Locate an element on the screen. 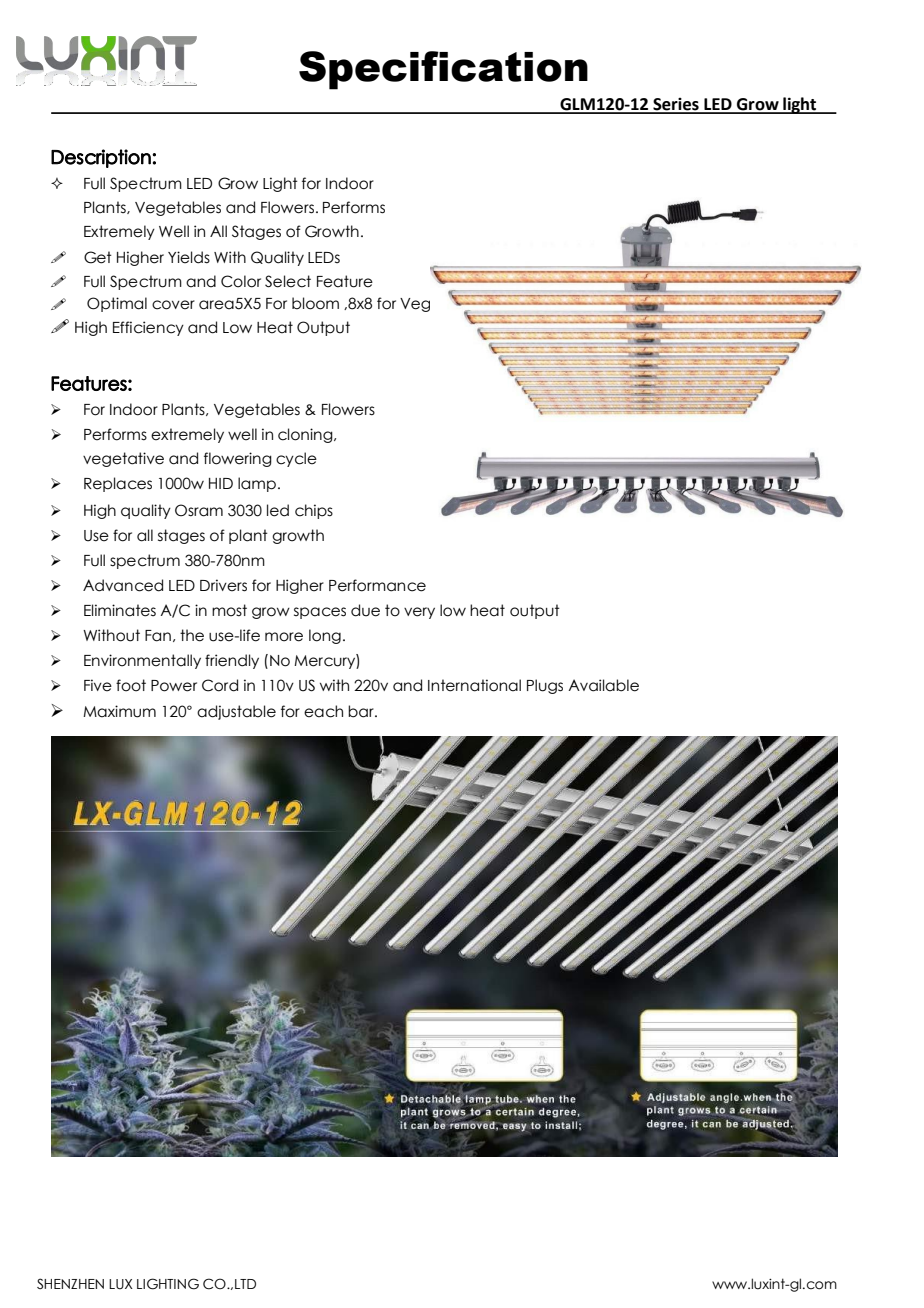  bloom is located at coordinates (315, 303).
